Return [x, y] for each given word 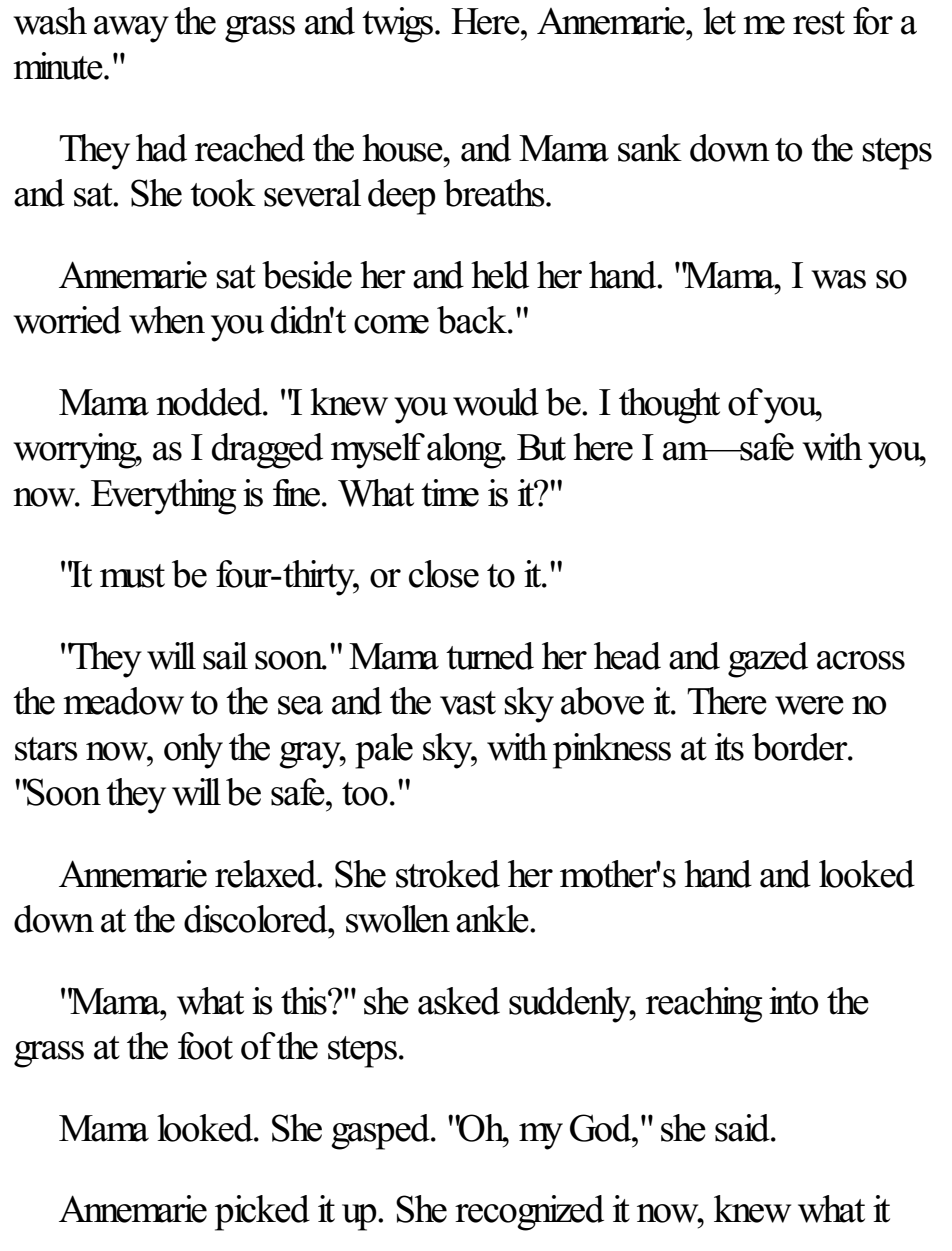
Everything [163, 497]
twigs [399, 25]
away [131, 29]
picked [262, 1213]
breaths [495, 193]
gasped [381, 1132]
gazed [768, 660]
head [627, 656]
